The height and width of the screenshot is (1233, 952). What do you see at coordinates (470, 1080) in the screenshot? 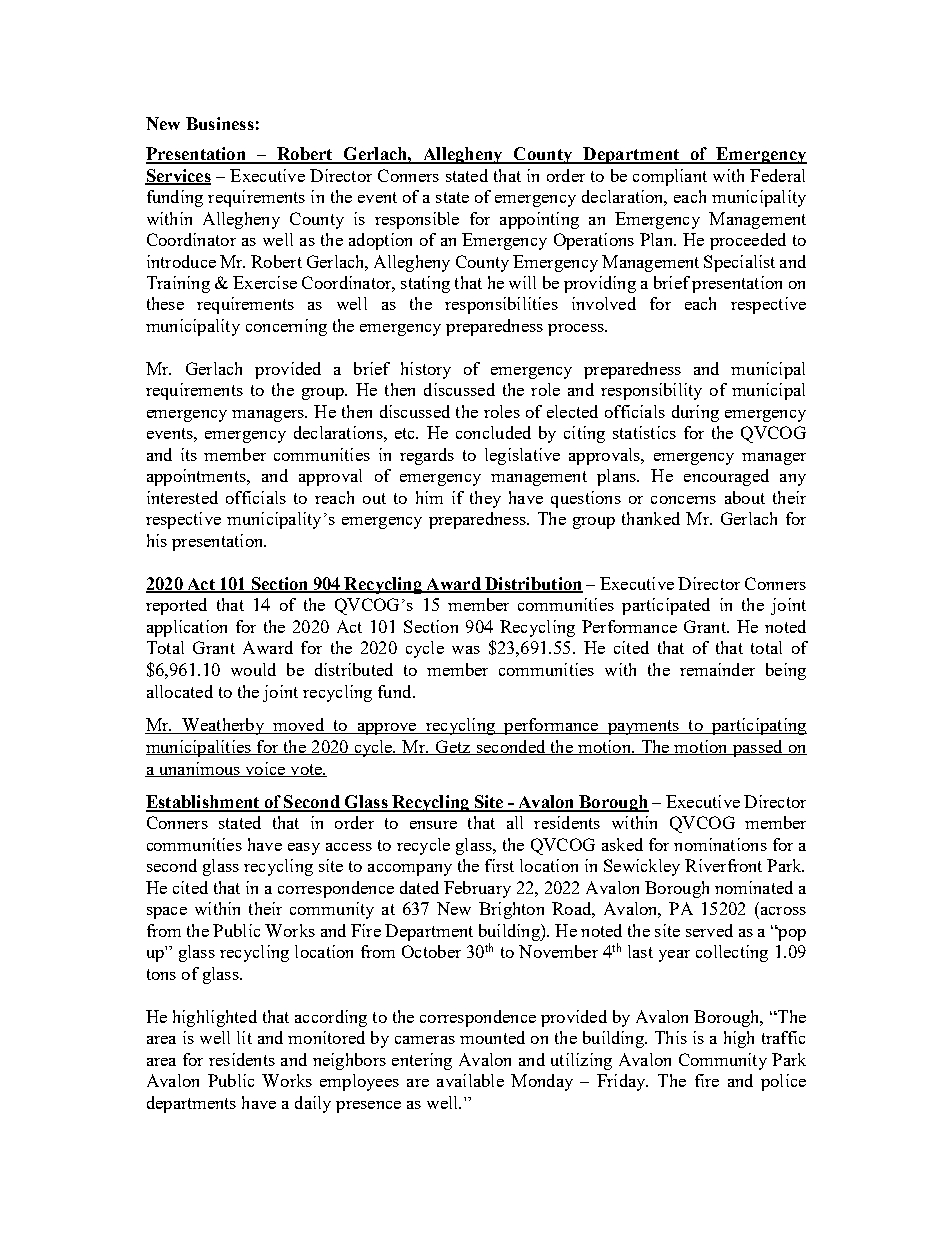
I see `available` at bounding box center [470, 1080].
